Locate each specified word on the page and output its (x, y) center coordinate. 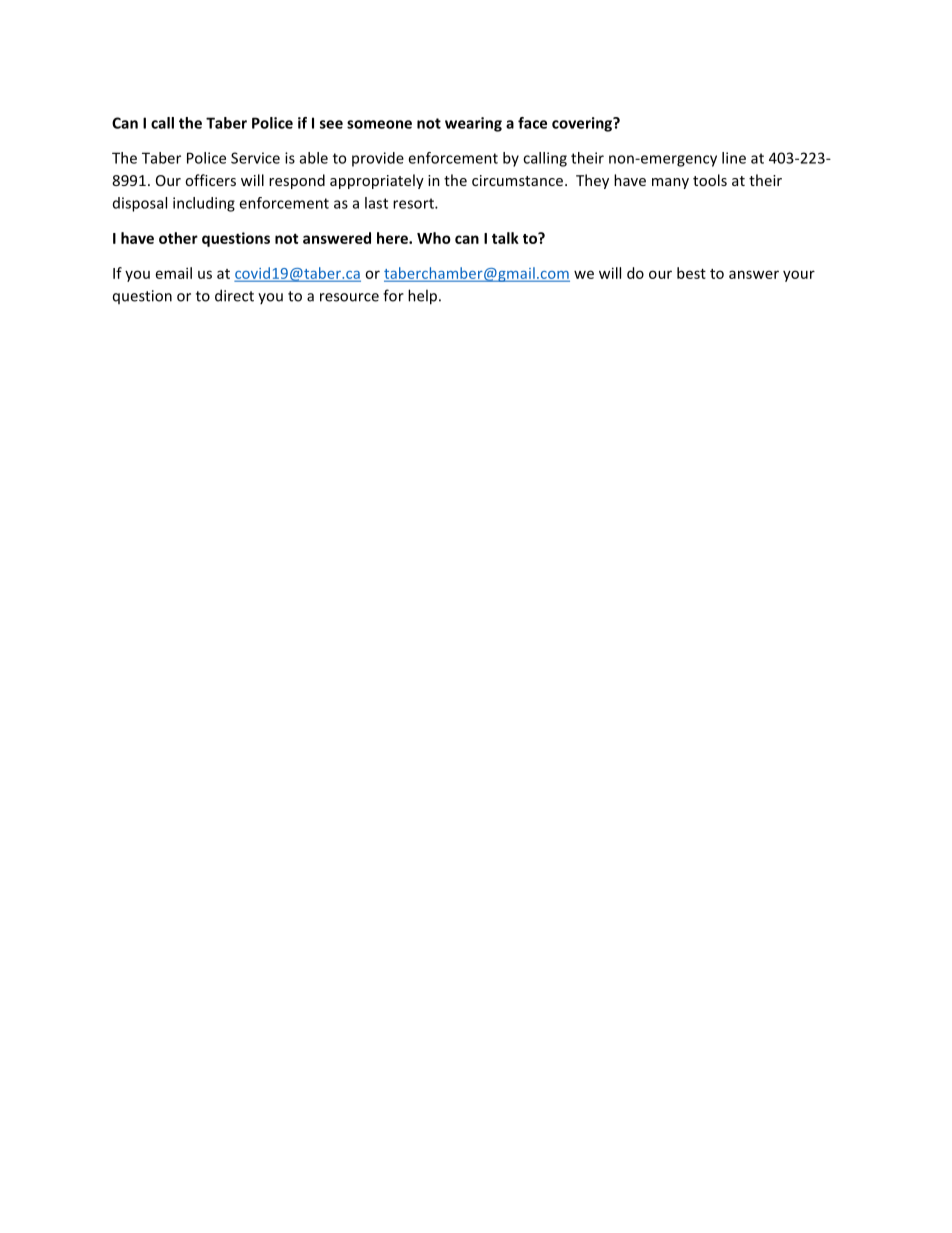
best (691, 273)
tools (710, 180)
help (424, 297)
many (670, 183)
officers (210, 180)
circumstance (517, 180)
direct (234, 295)
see (331, 124)
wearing (473, 124)
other (178, 238)
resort (414, 203)
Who (434, 238)
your (799, 276)
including (204, 204)
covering (583, 124)
